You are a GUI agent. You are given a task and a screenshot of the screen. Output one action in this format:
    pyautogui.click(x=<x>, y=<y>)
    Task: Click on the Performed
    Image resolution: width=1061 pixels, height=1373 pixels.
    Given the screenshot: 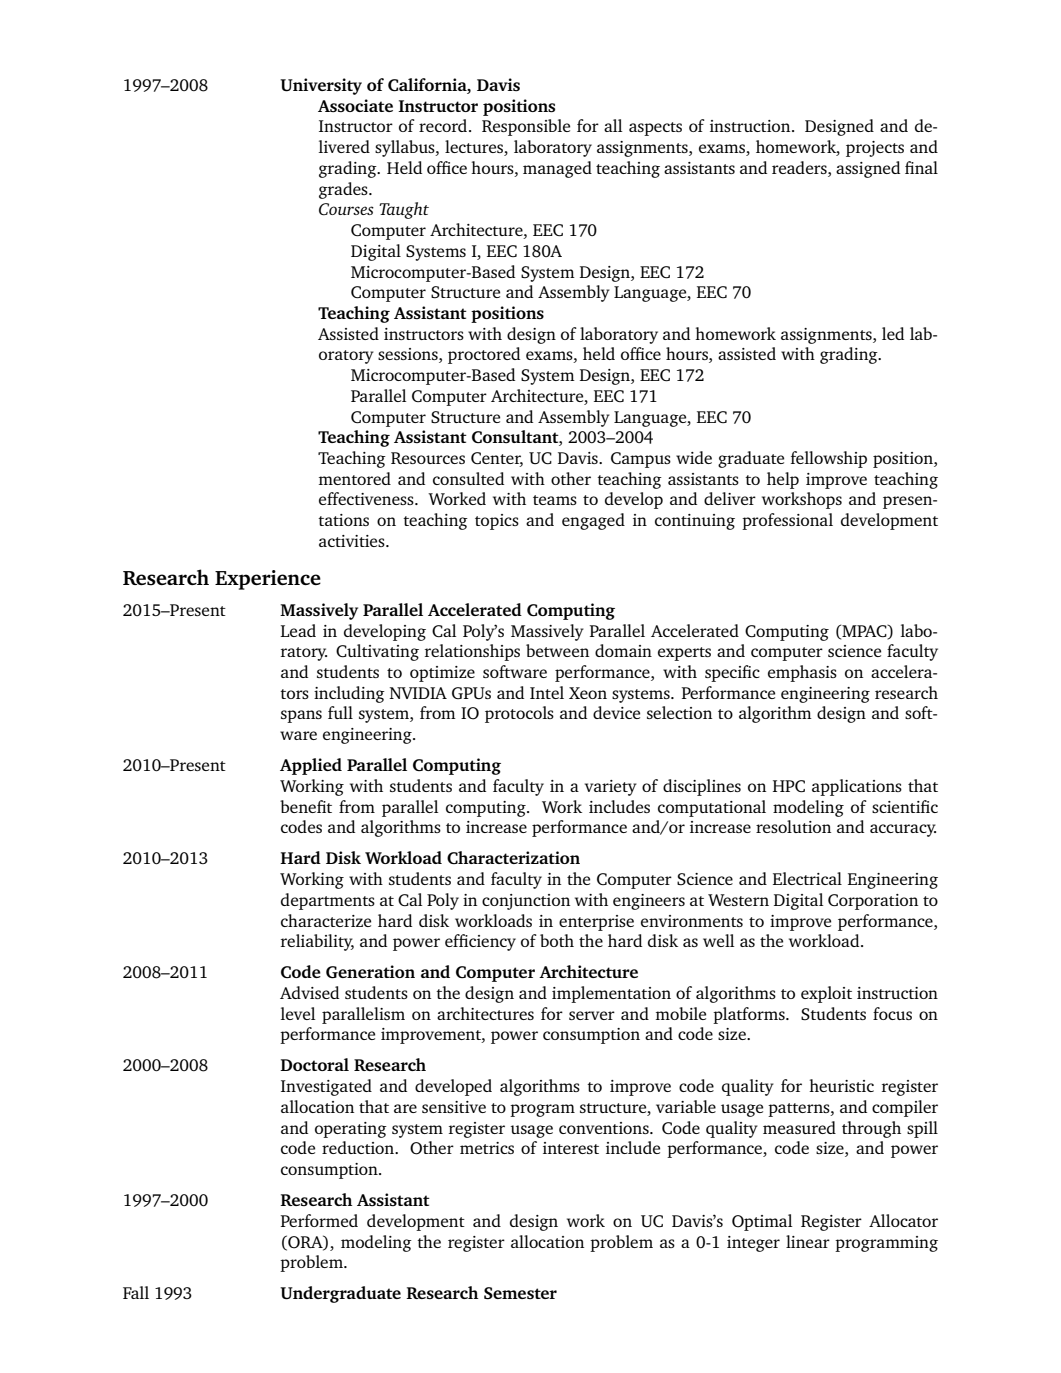 What is the action you would take?
    pyautogui.click(x=319, y=1220)
